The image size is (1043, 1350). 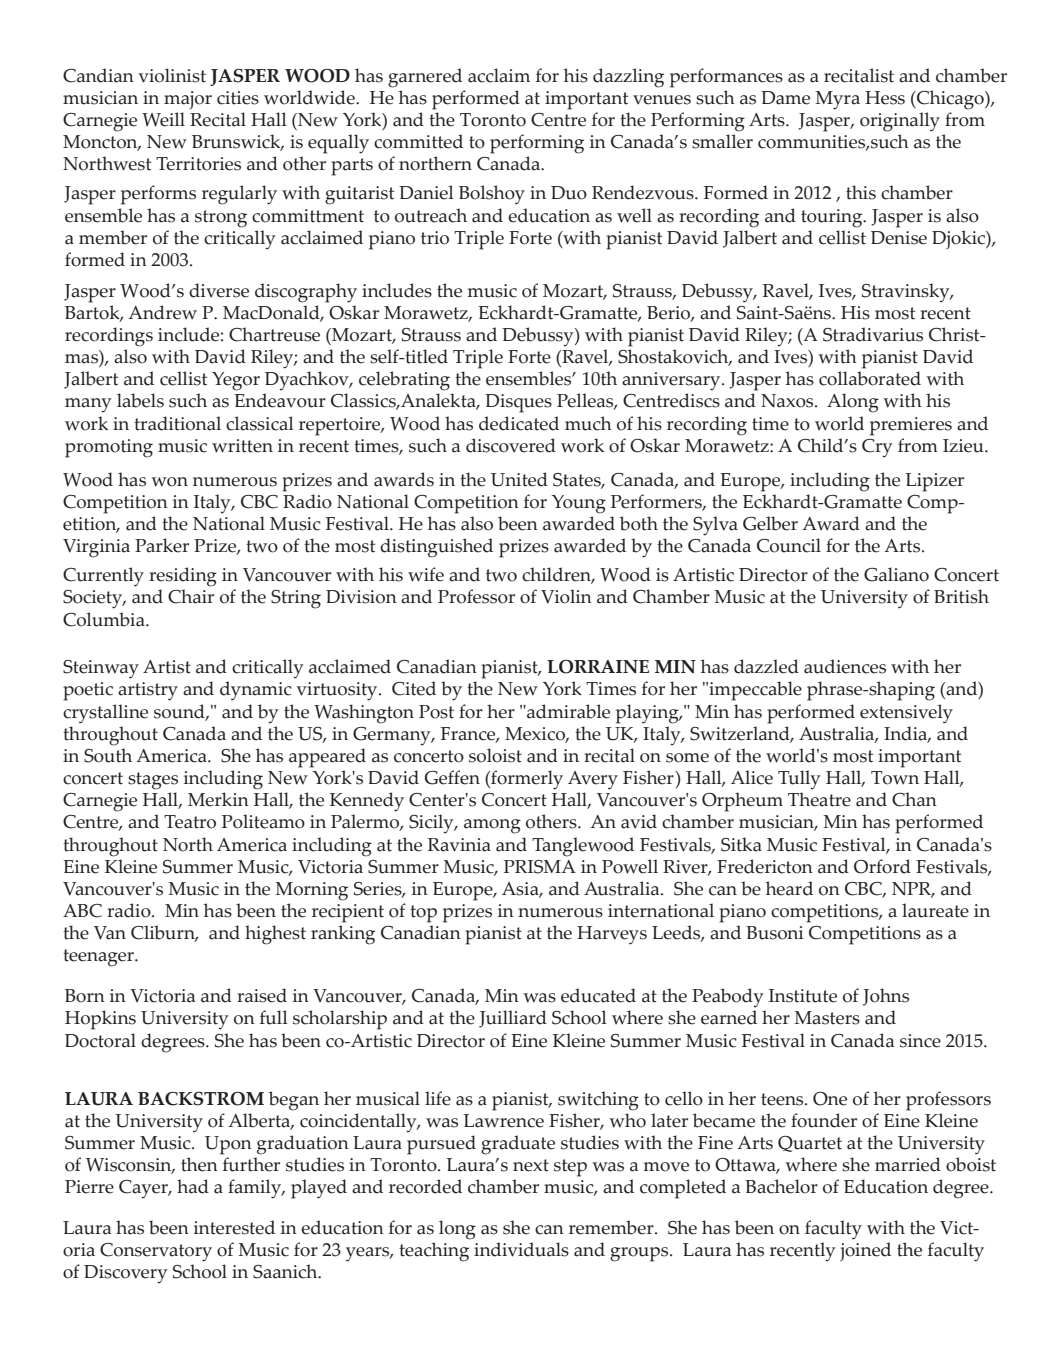 What do you see at coordinates (234, 1227) in the image?
I see `interested` at bounding box center [234, 1227].
